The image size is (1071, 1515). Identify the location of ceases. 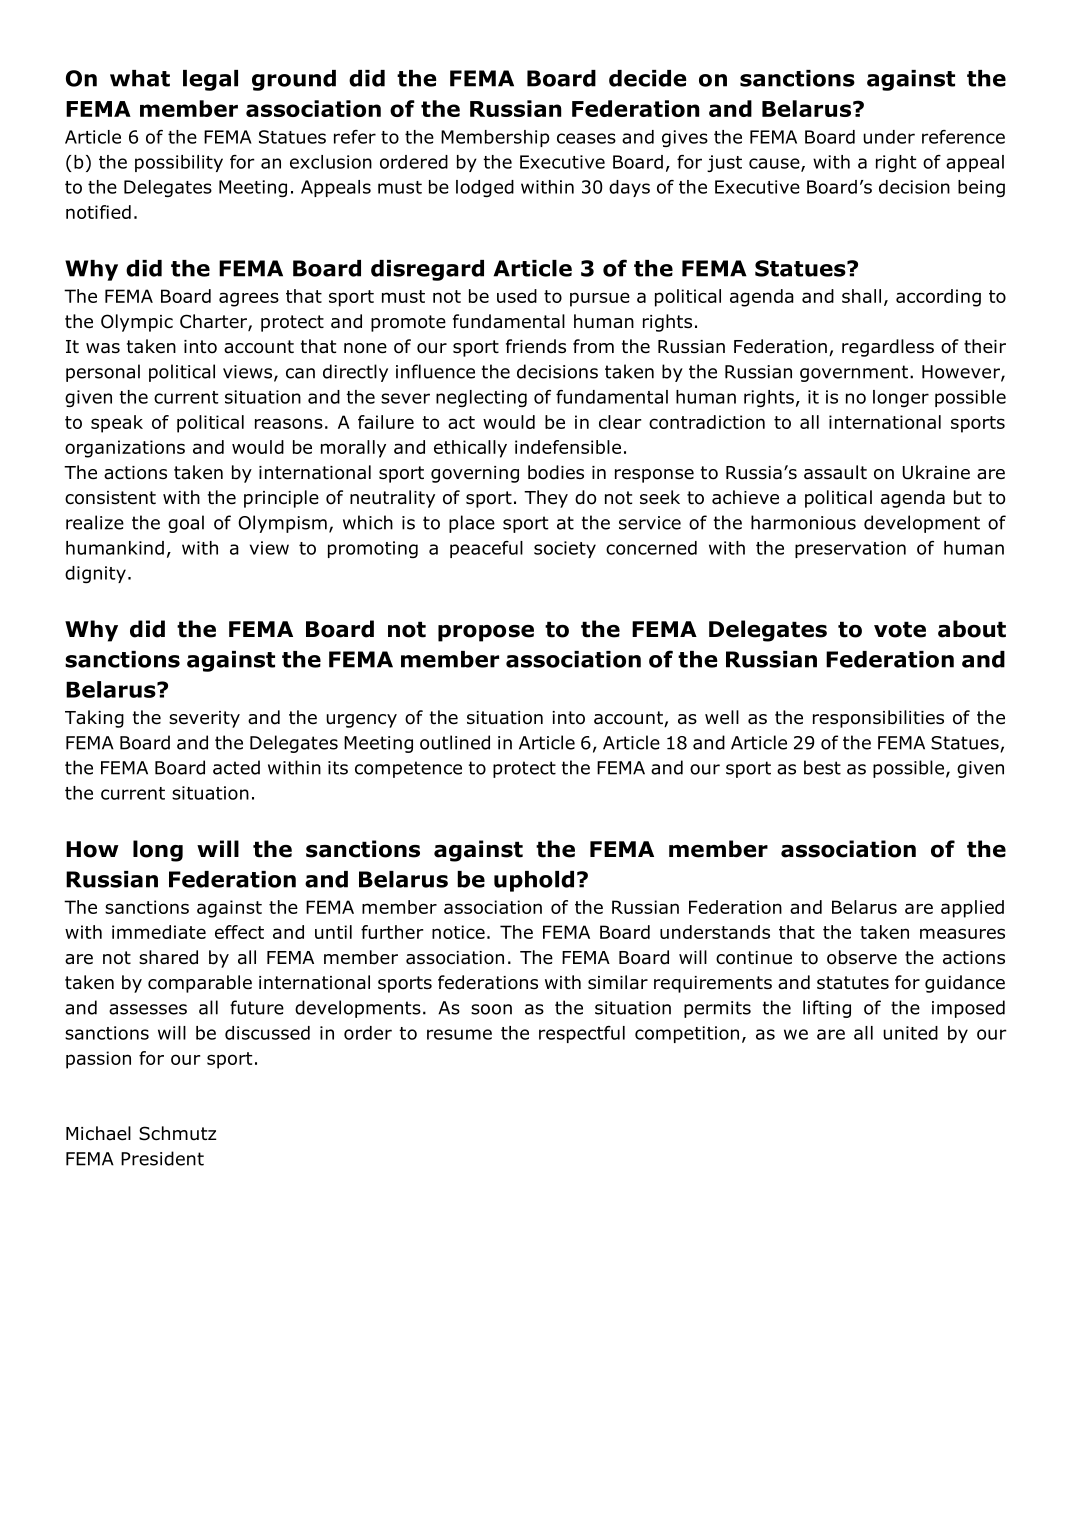
(586, 138).
